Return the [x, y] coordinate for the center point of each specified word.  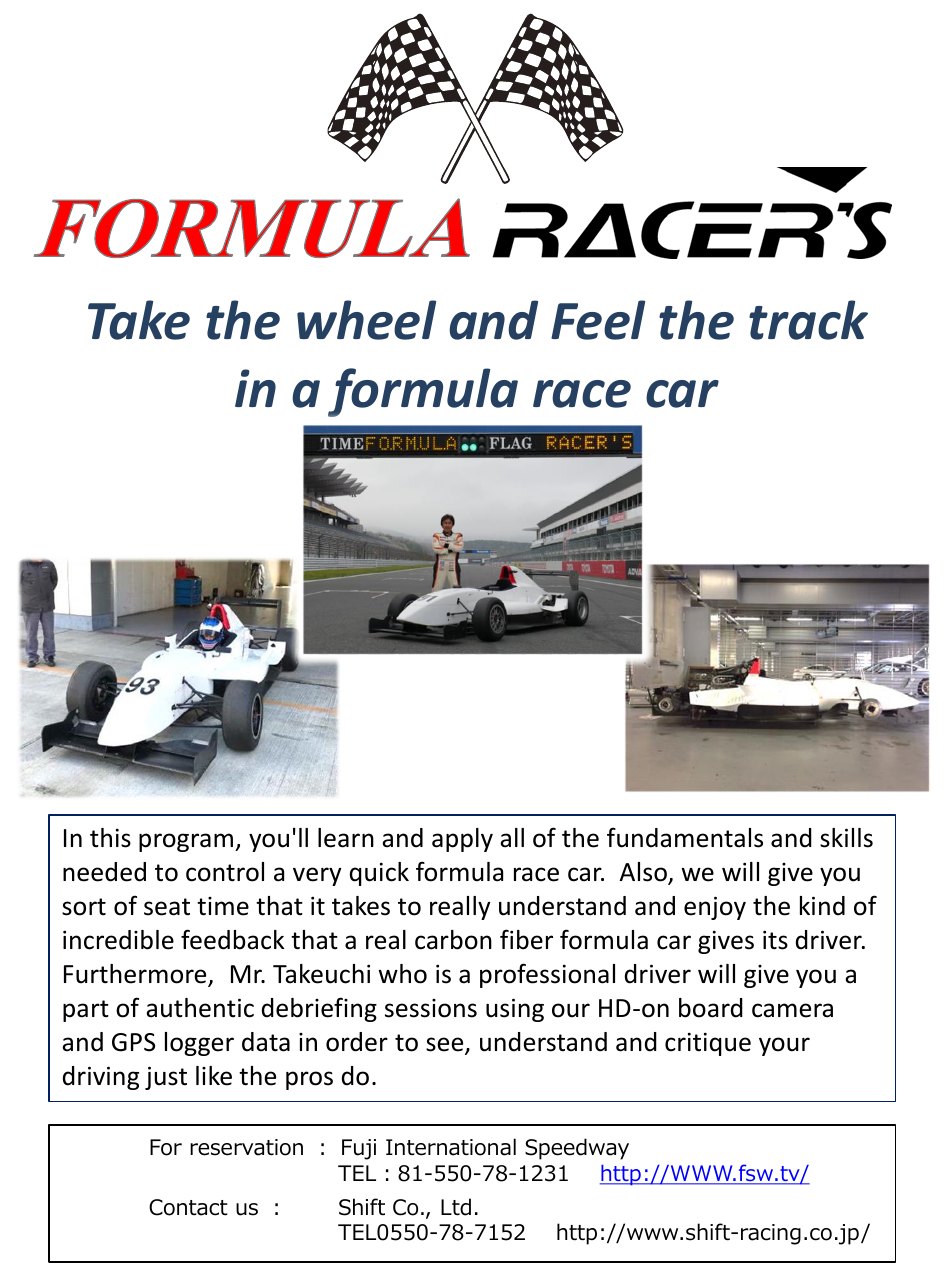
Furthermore [136, 975]
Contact [188, 1207]
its [775, 940]
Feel [598, 320]
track [808, 320]
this [110, 838]
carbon [453, 940]
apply [462, 840]
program [186, 842]
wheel [366, 320]
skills [846, 838]
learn [346, 838]
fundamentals [685, 837]
